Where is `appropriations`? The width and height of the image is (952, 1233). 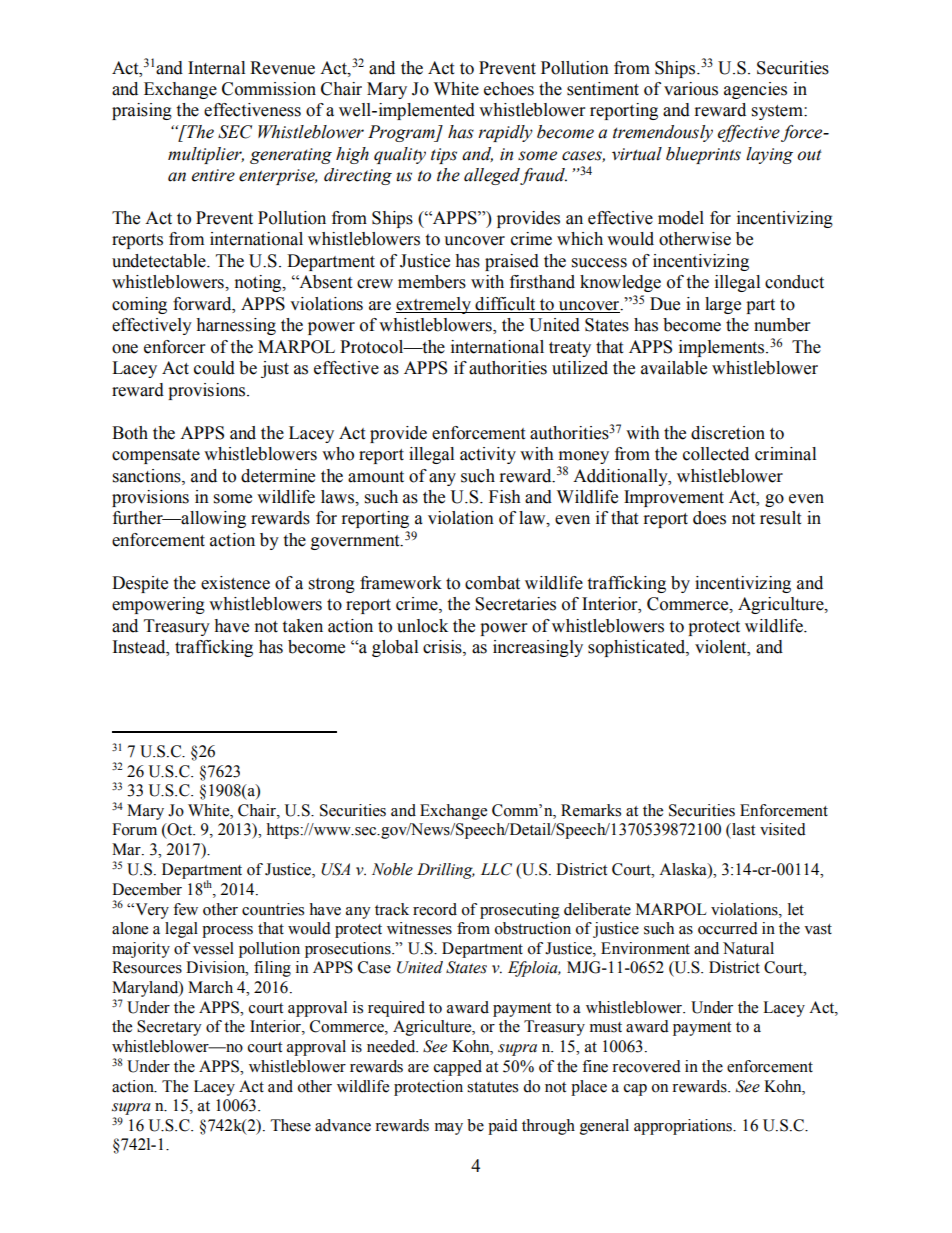 appropriations is located at coordinates (684, 1127).
